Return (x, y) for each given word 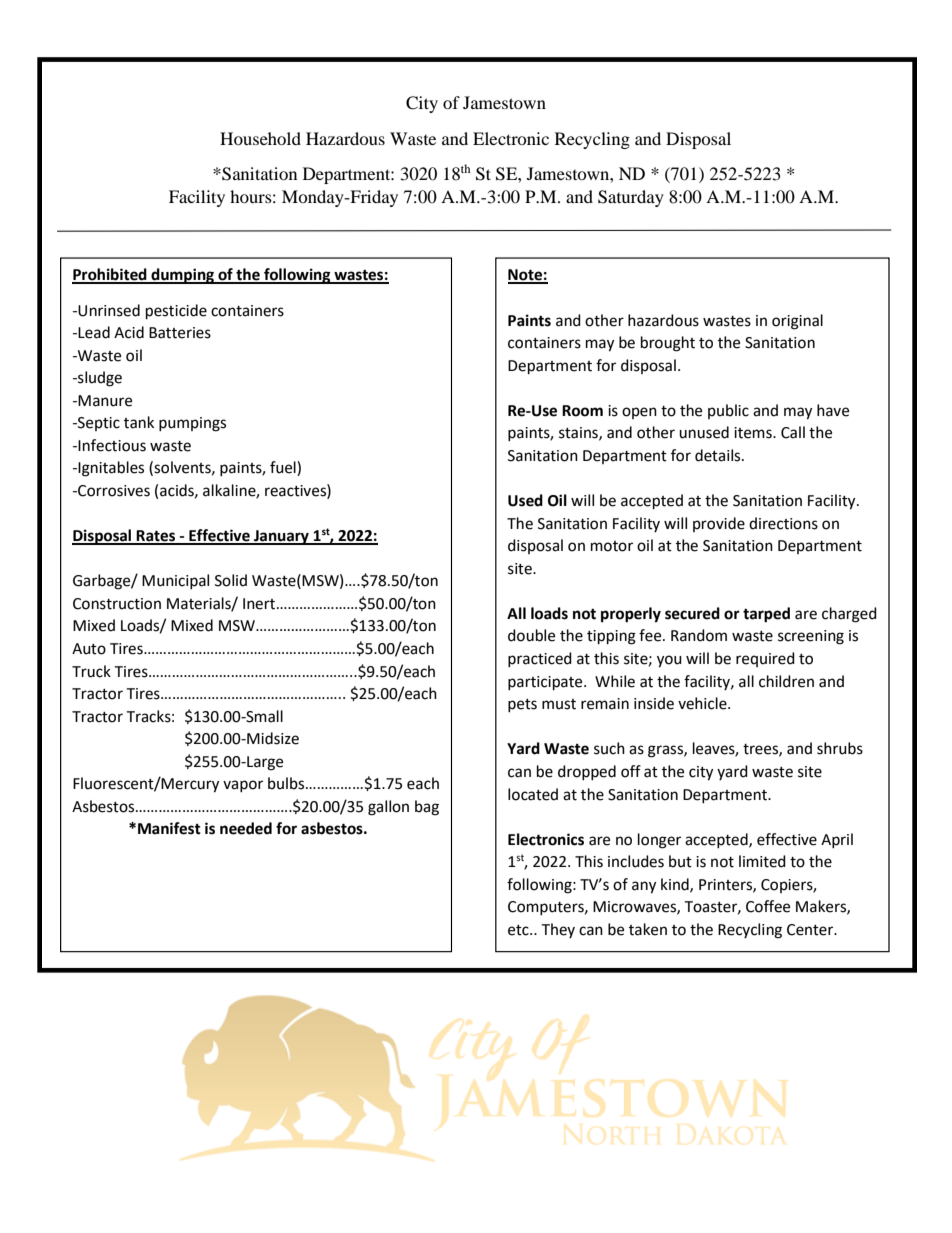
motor (612, 546)
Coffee (768, 906)
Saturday (631, 198)
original (797, 322)
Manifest (169, 828)
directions (783, 523)
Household (260, 138)
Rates (156, 537)
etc (519, 930)
